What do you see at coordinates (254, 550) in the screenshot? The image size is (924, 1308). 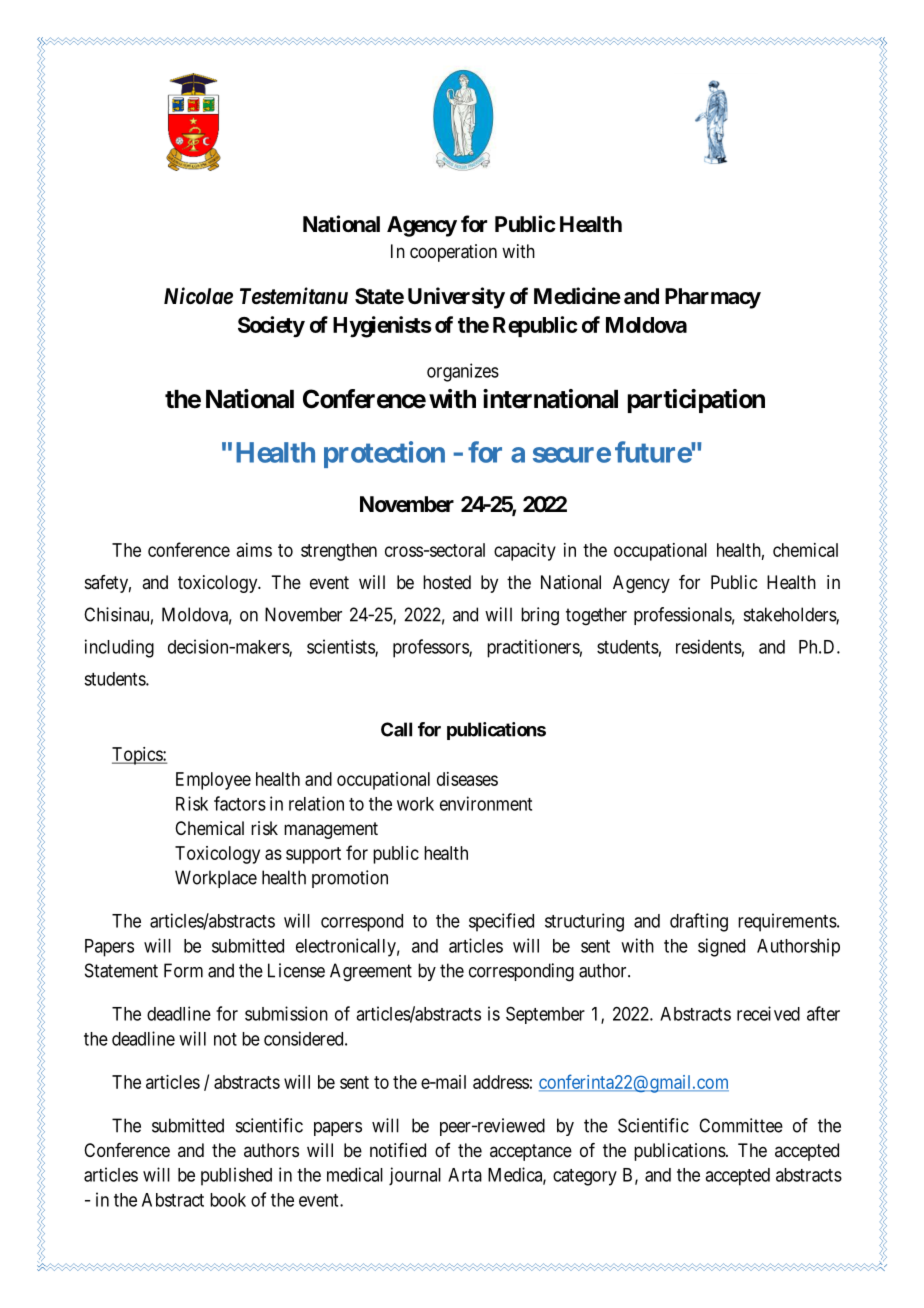 I see `aims` at bounding box center [254, 550].
